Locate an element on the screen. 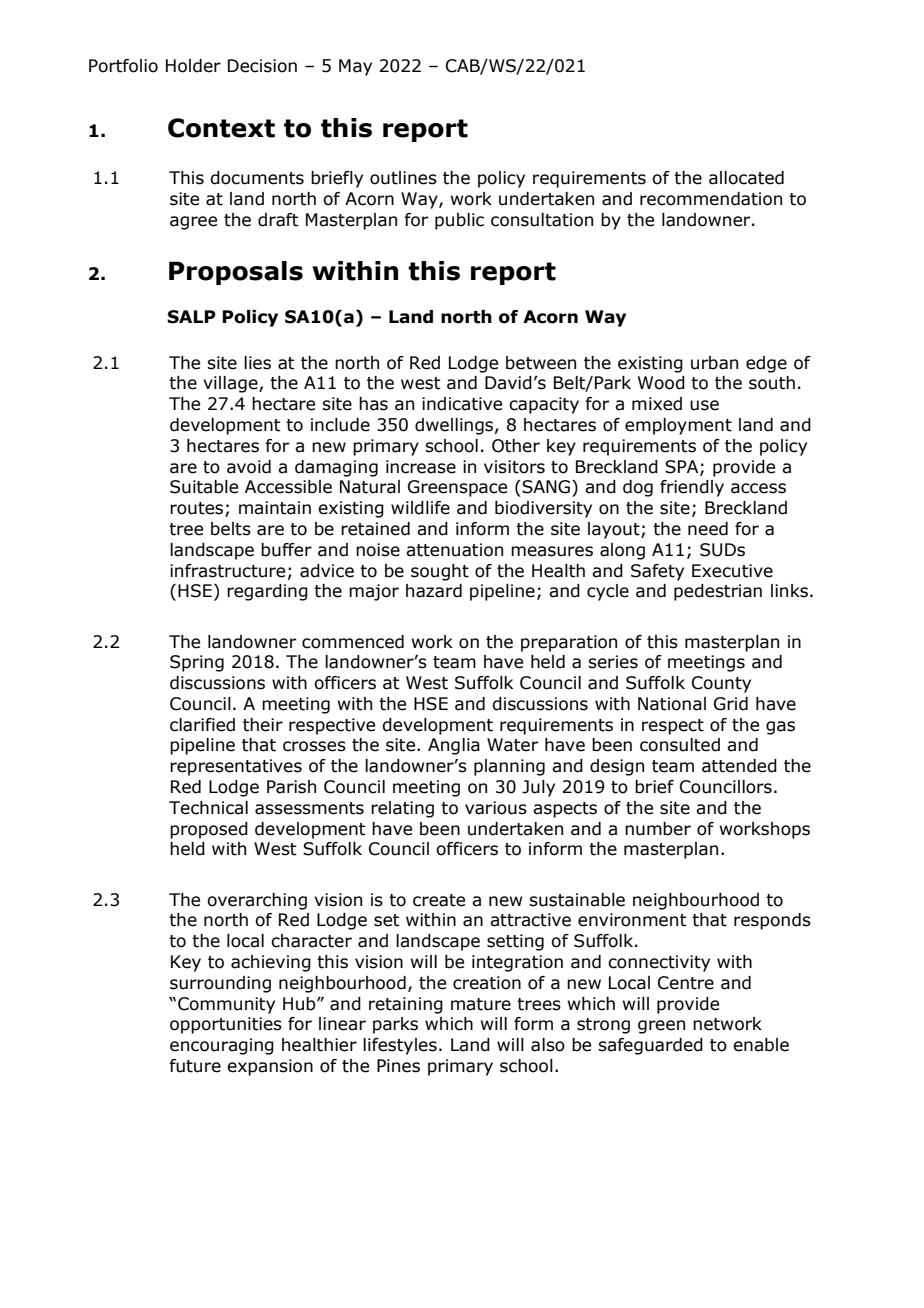 The height and width of the screenshot is (1308, 924). allocated is located at coordinates (746, 178).
